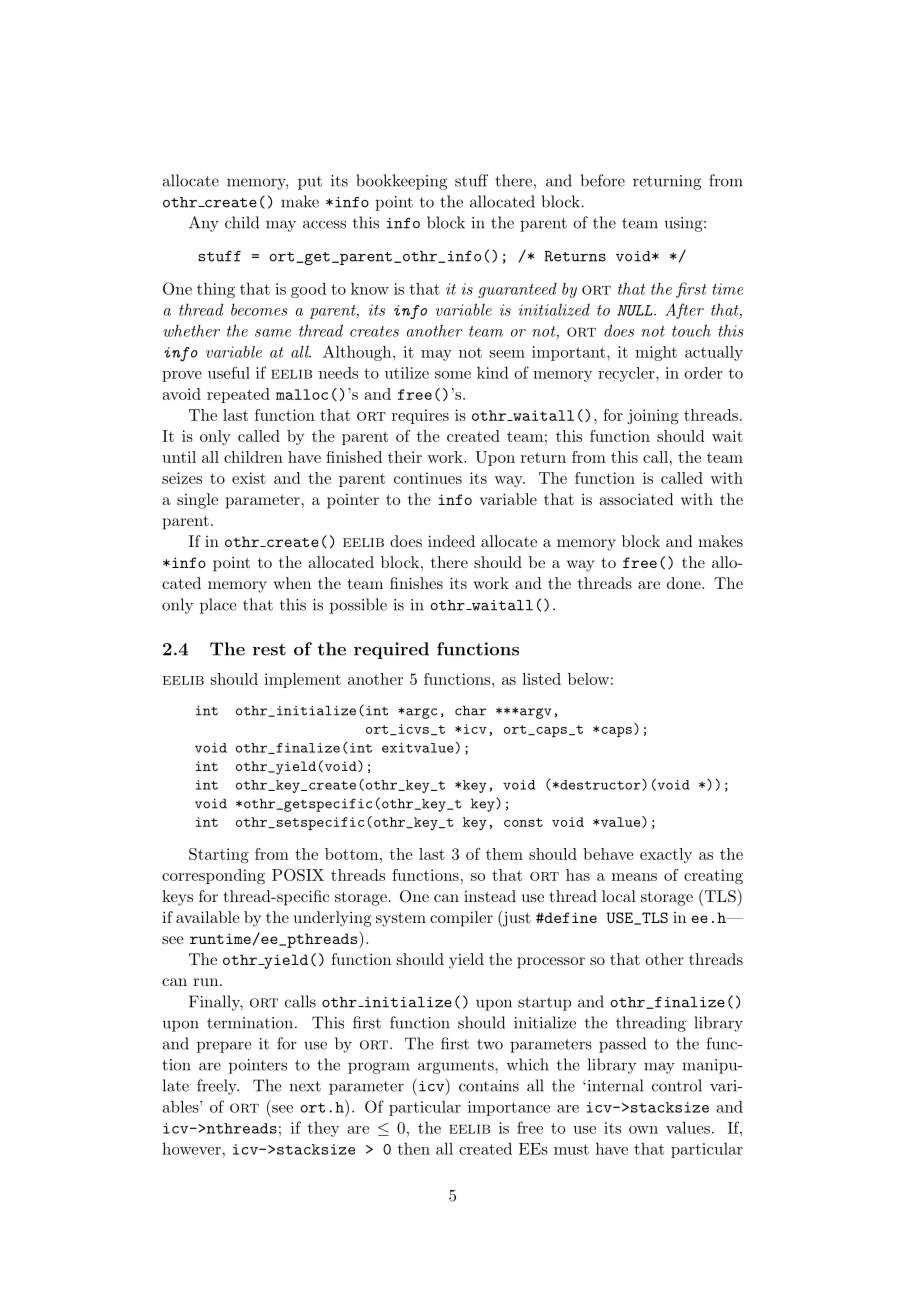  Describe the element at coordinates (219, 856) in the image. I see `Starting` at that location.
